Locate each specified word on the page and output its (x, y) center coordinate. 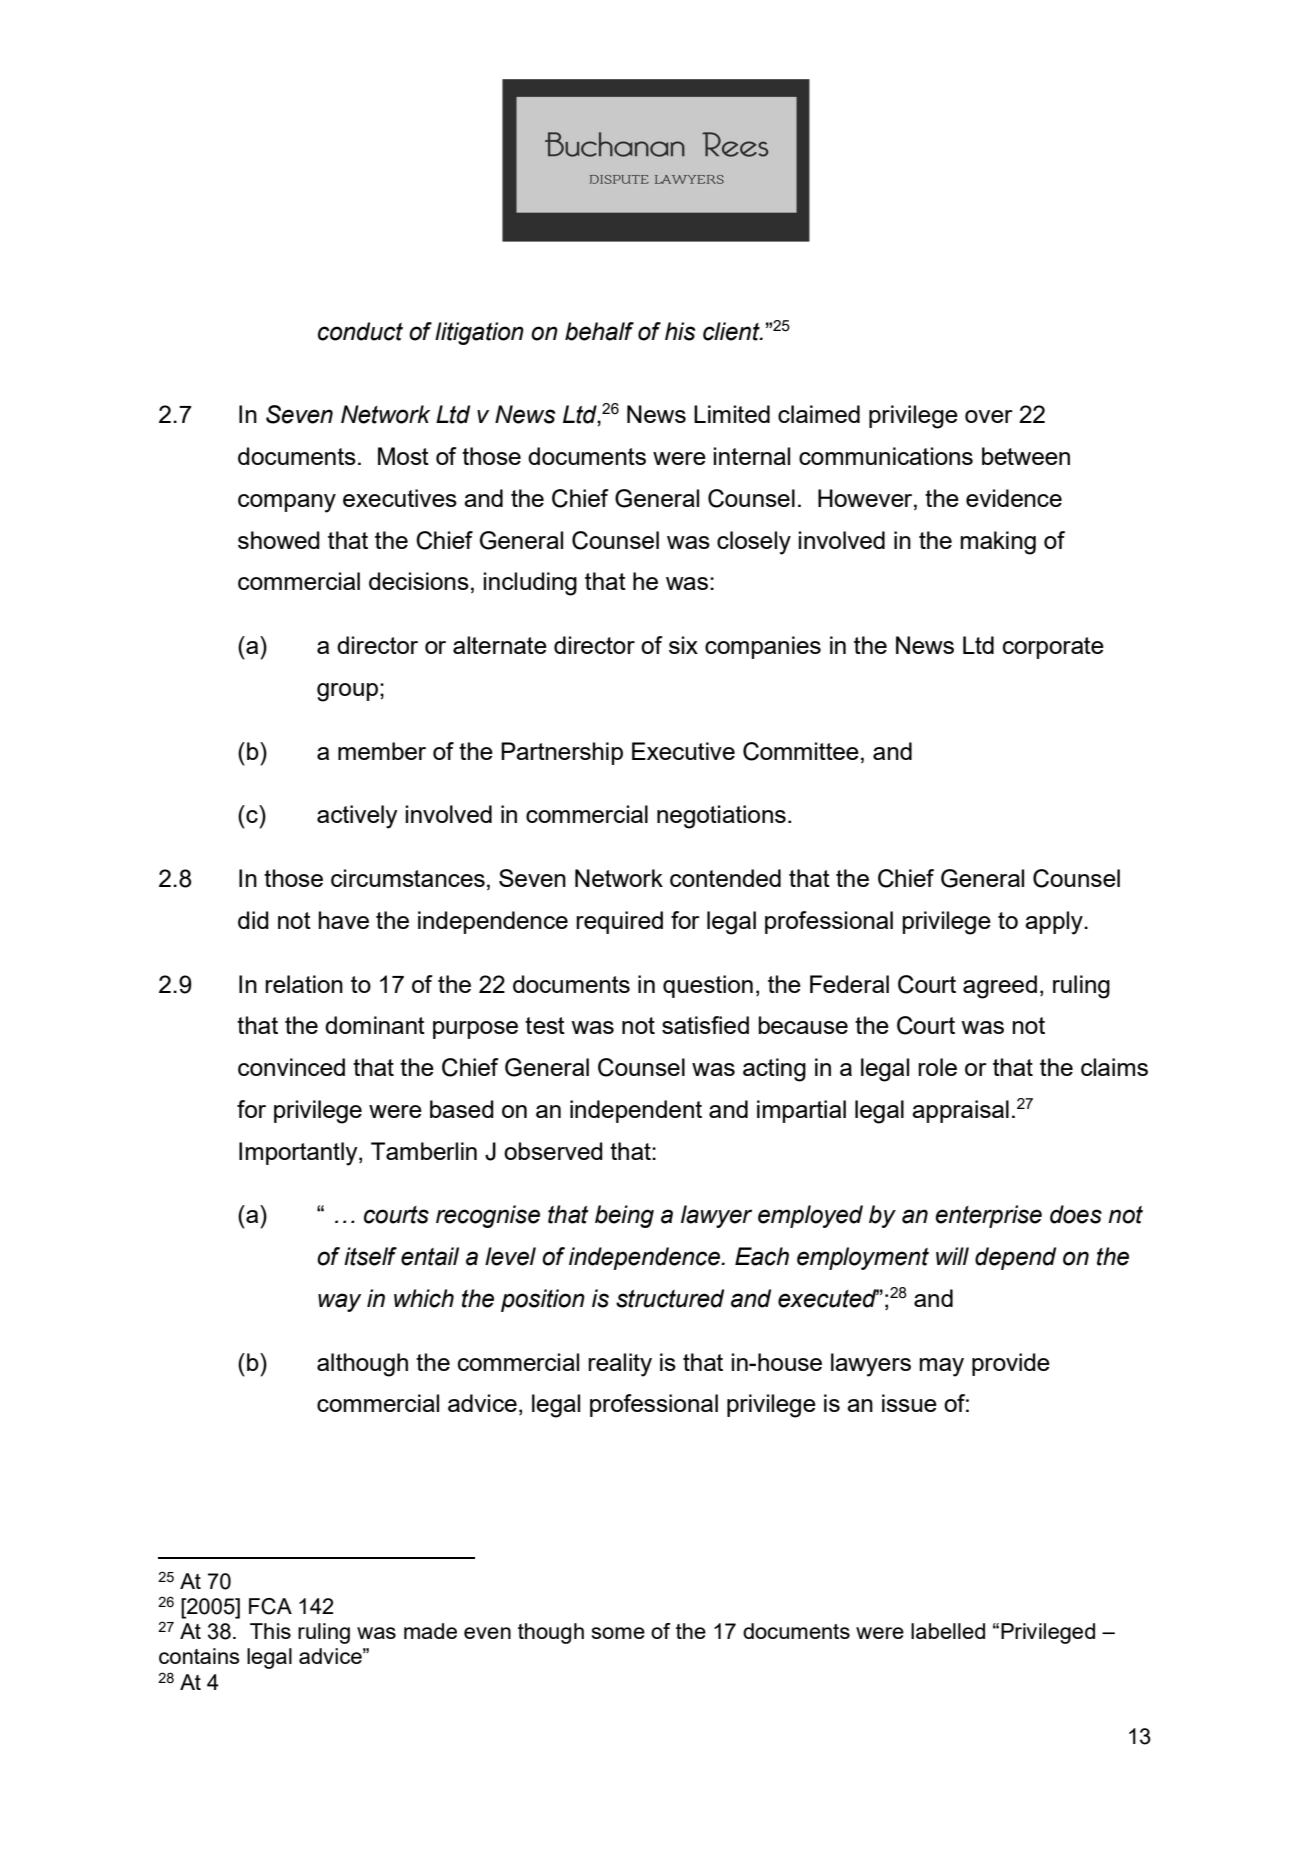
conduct (360, 331)
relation (304, 984)
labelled (948, 1631)
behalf (599, 331)
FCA (270, 1606)
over (989, 416)
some (618, 1633)
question (708, 986)
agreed (1000, 987)
